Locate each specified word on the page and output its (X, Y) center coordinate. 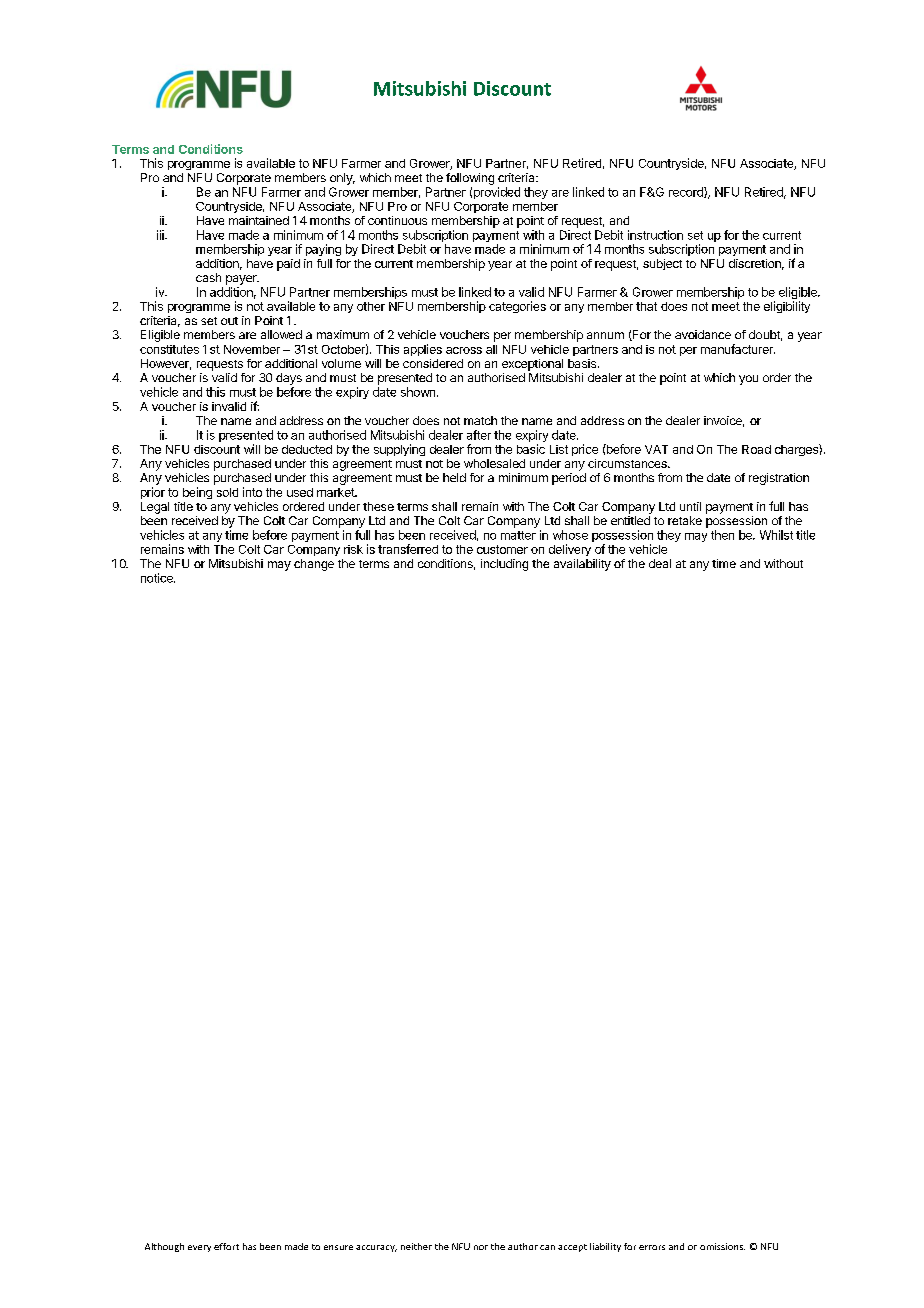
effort (226, 1246)
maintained (259, 220)
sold (227, 492)
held (454, 477)
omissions (722, 1246)
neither (416, 1246)
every (199, 1248)
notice (158, 578)
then (722, 535)
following (470, 179)
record (687, 192)
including (504, 565)
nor (481, 1247)
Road (756, 449)
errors (652, 1247)
